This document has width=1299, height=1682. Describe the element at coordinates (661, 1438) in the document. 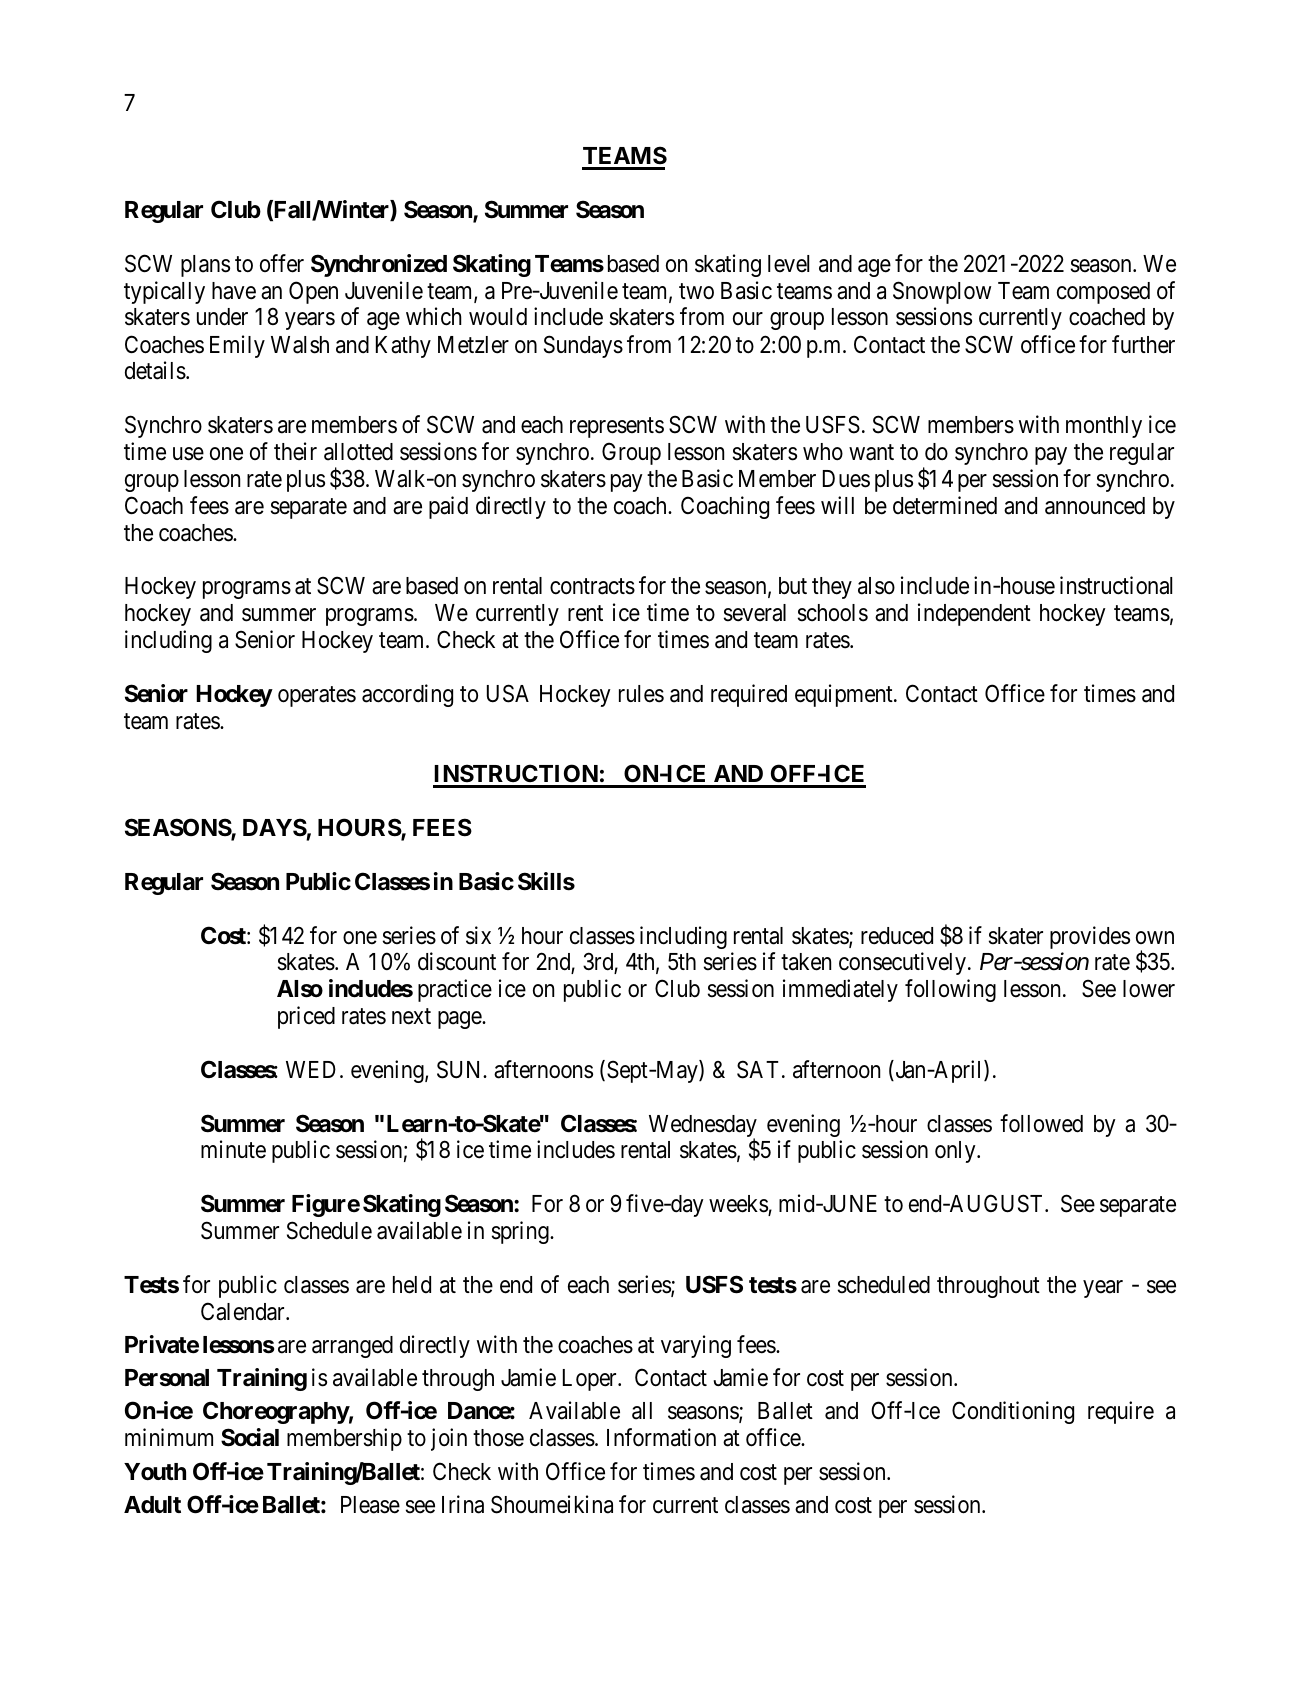

I see `Information` at that location.
